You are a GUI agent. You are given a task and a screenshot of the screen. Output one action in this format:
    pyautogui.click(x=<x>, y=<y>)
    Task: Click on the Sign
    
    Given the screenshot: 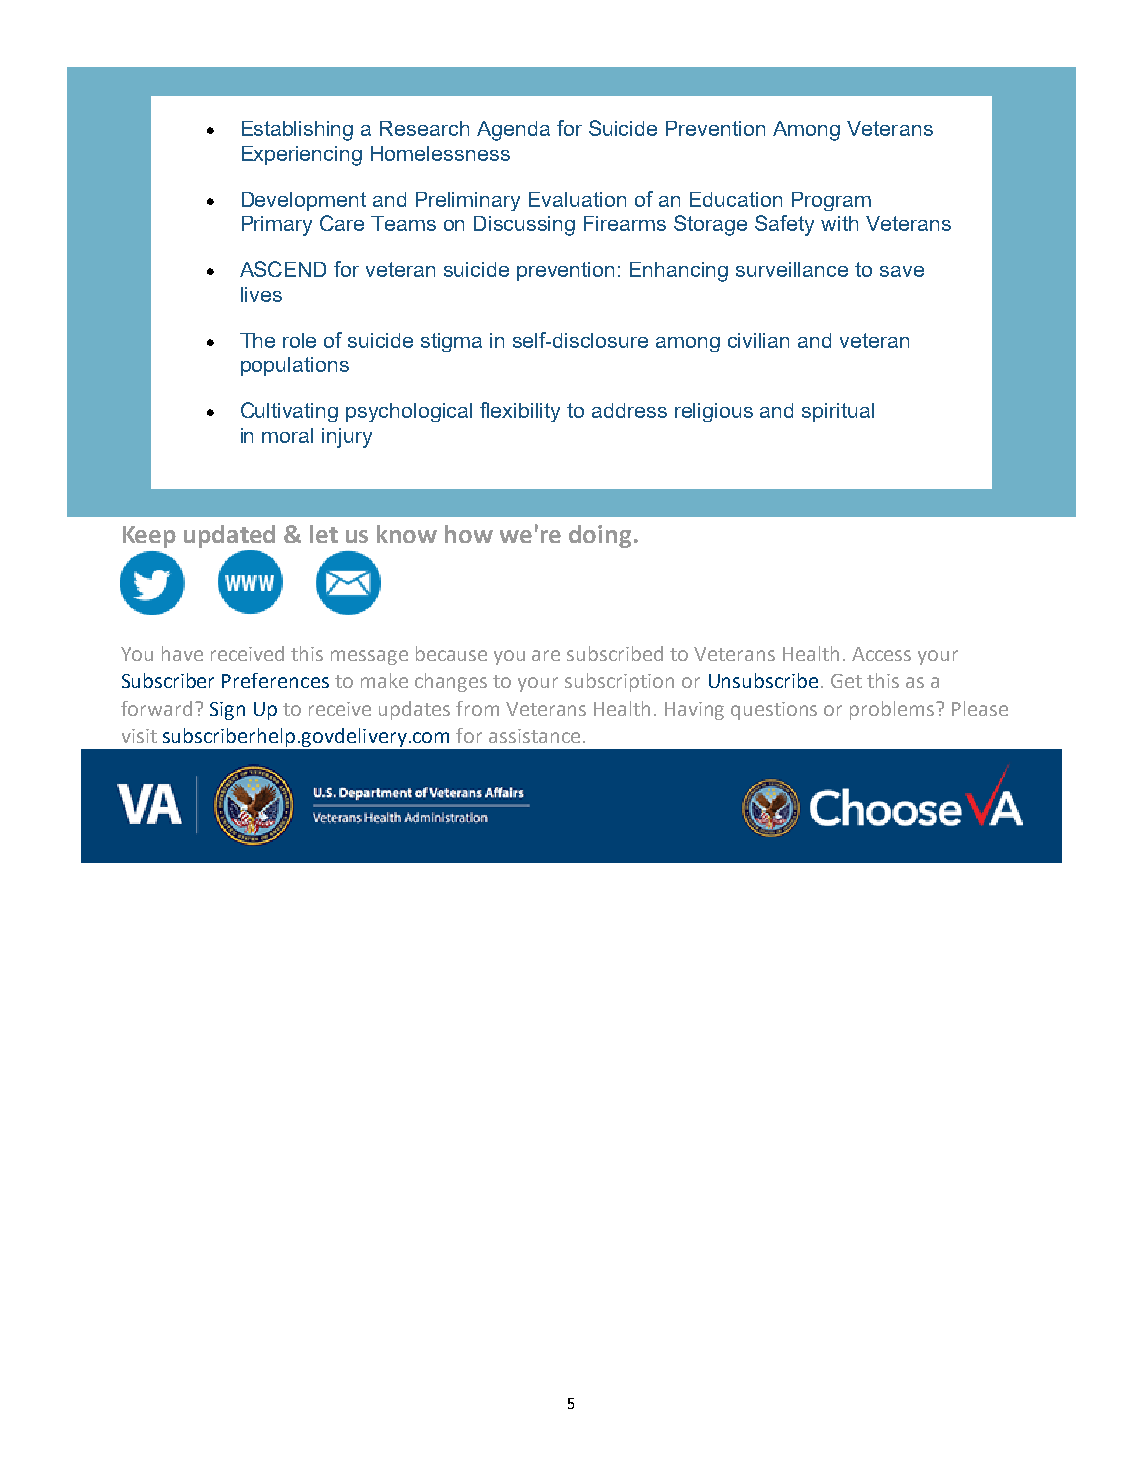 What is the action you would take?
    pyautogui.click(x=227, y=711)
